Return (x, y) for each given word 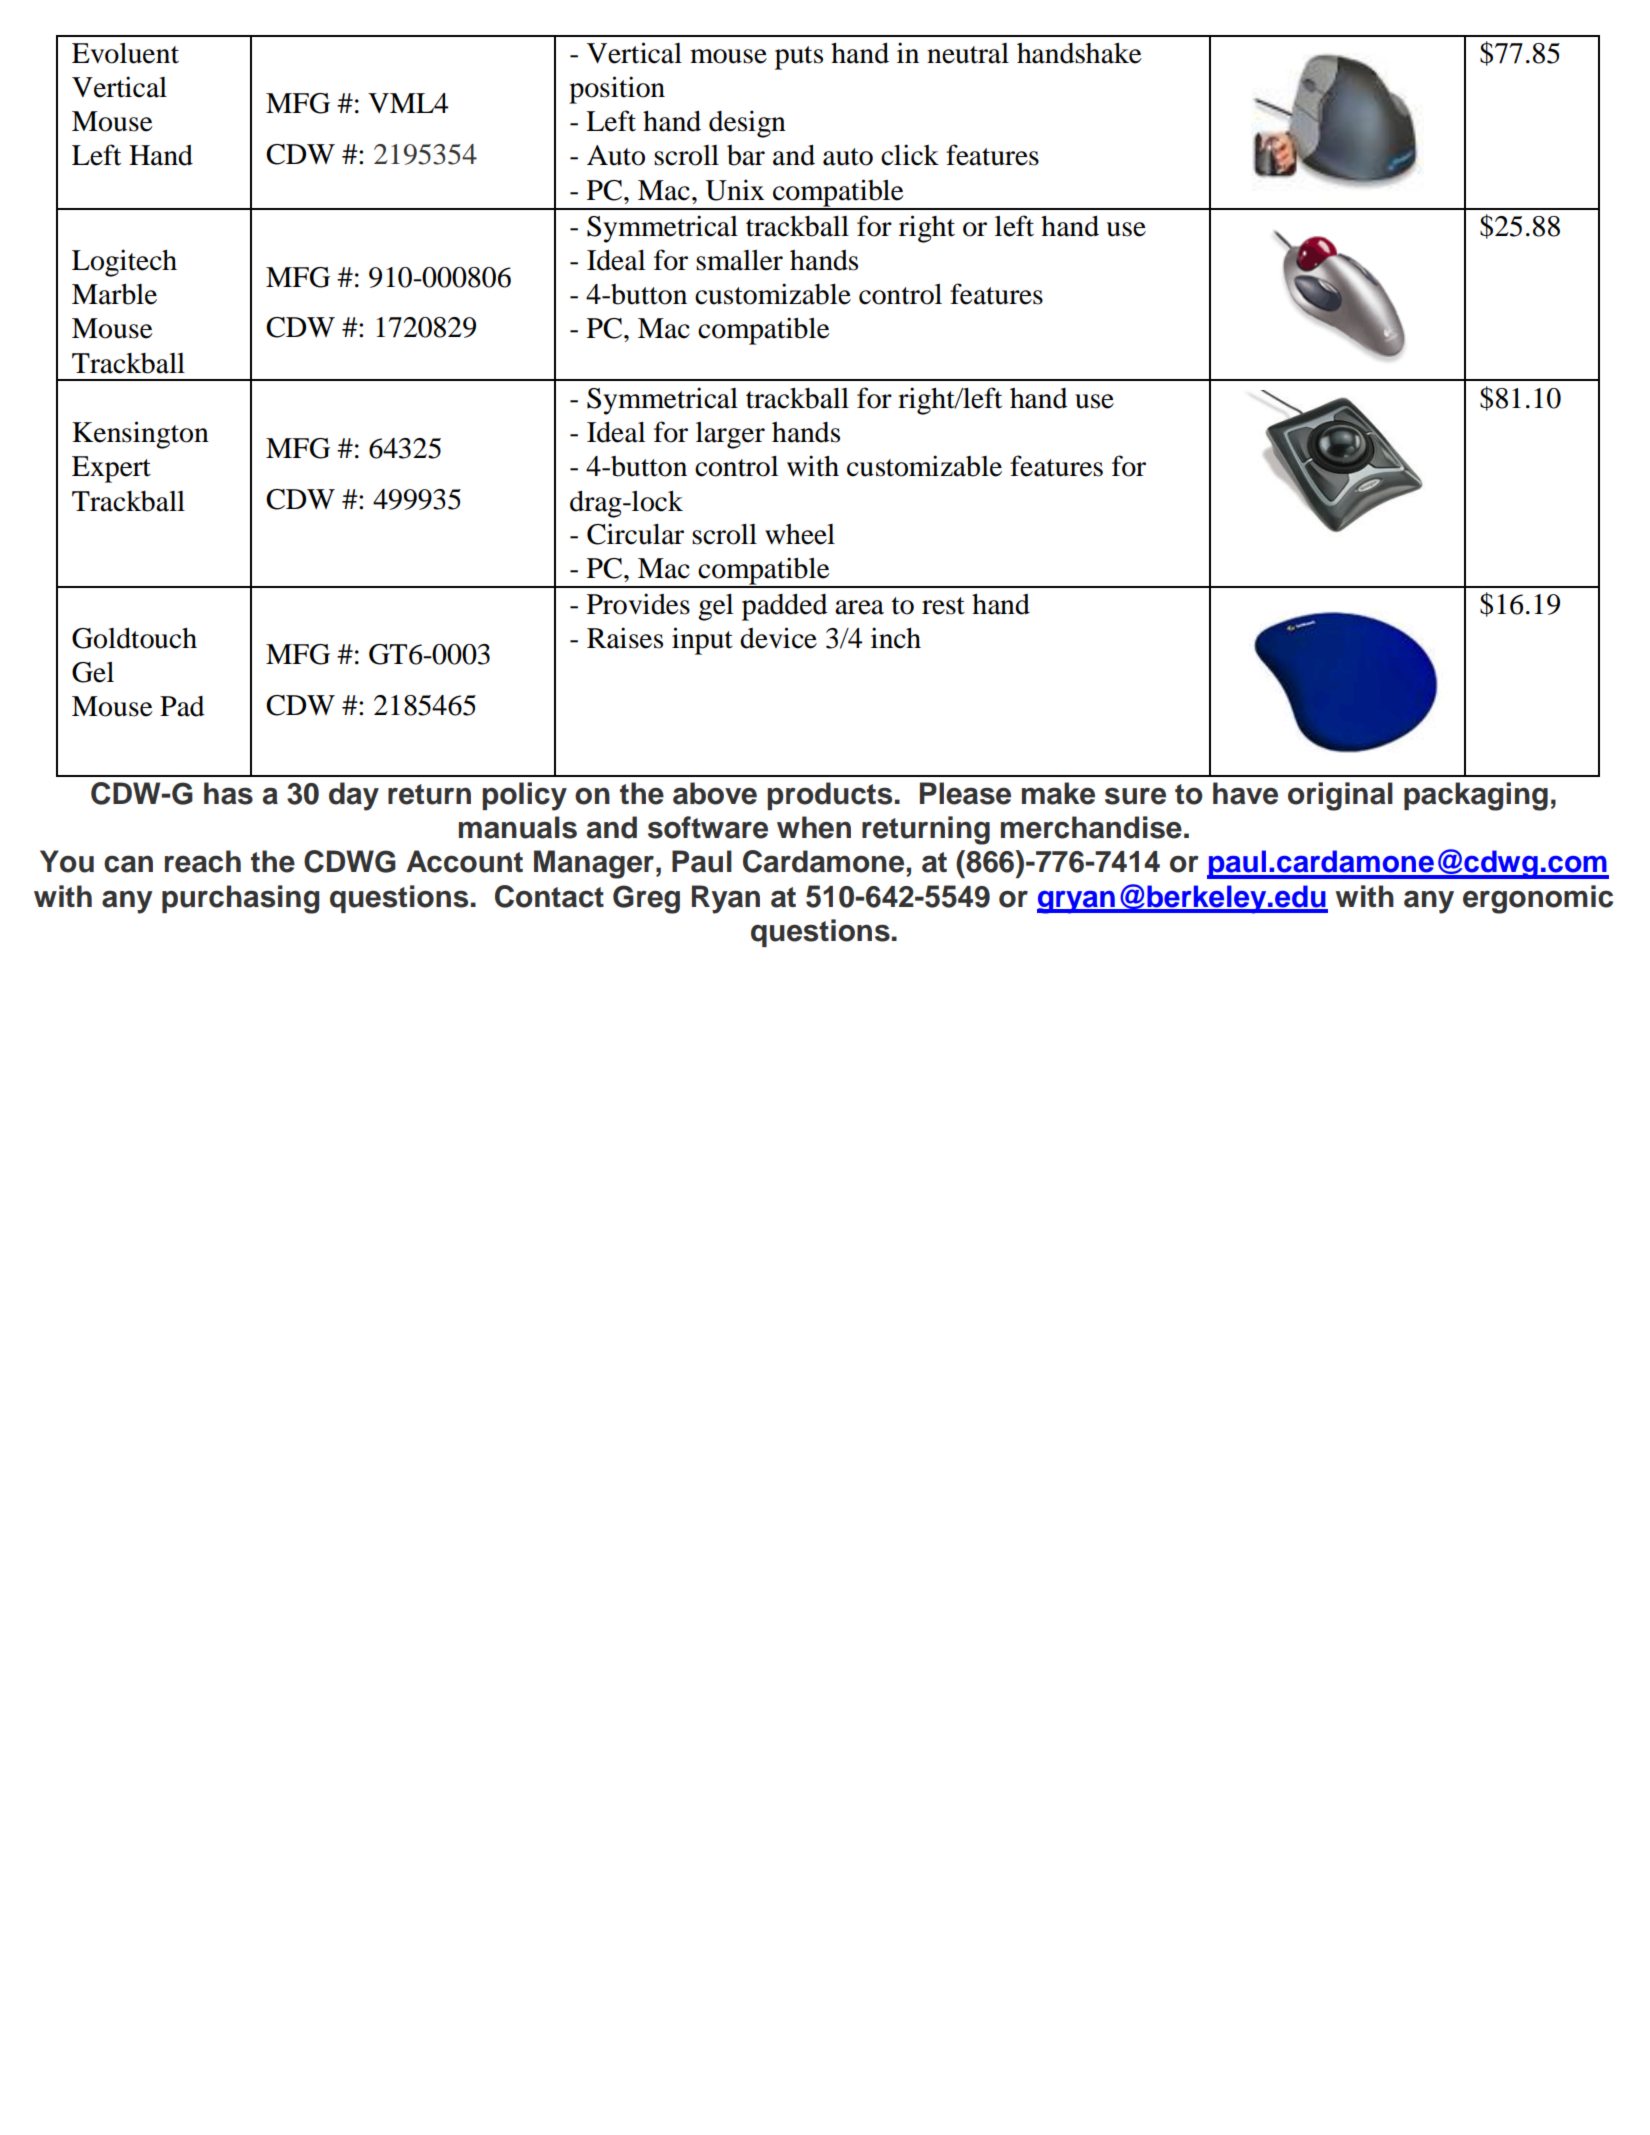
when (814, 827)
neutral (968, 53)
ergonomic (1538, 899)
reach (203, 861)
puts (799, 58)
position (617, 90)
